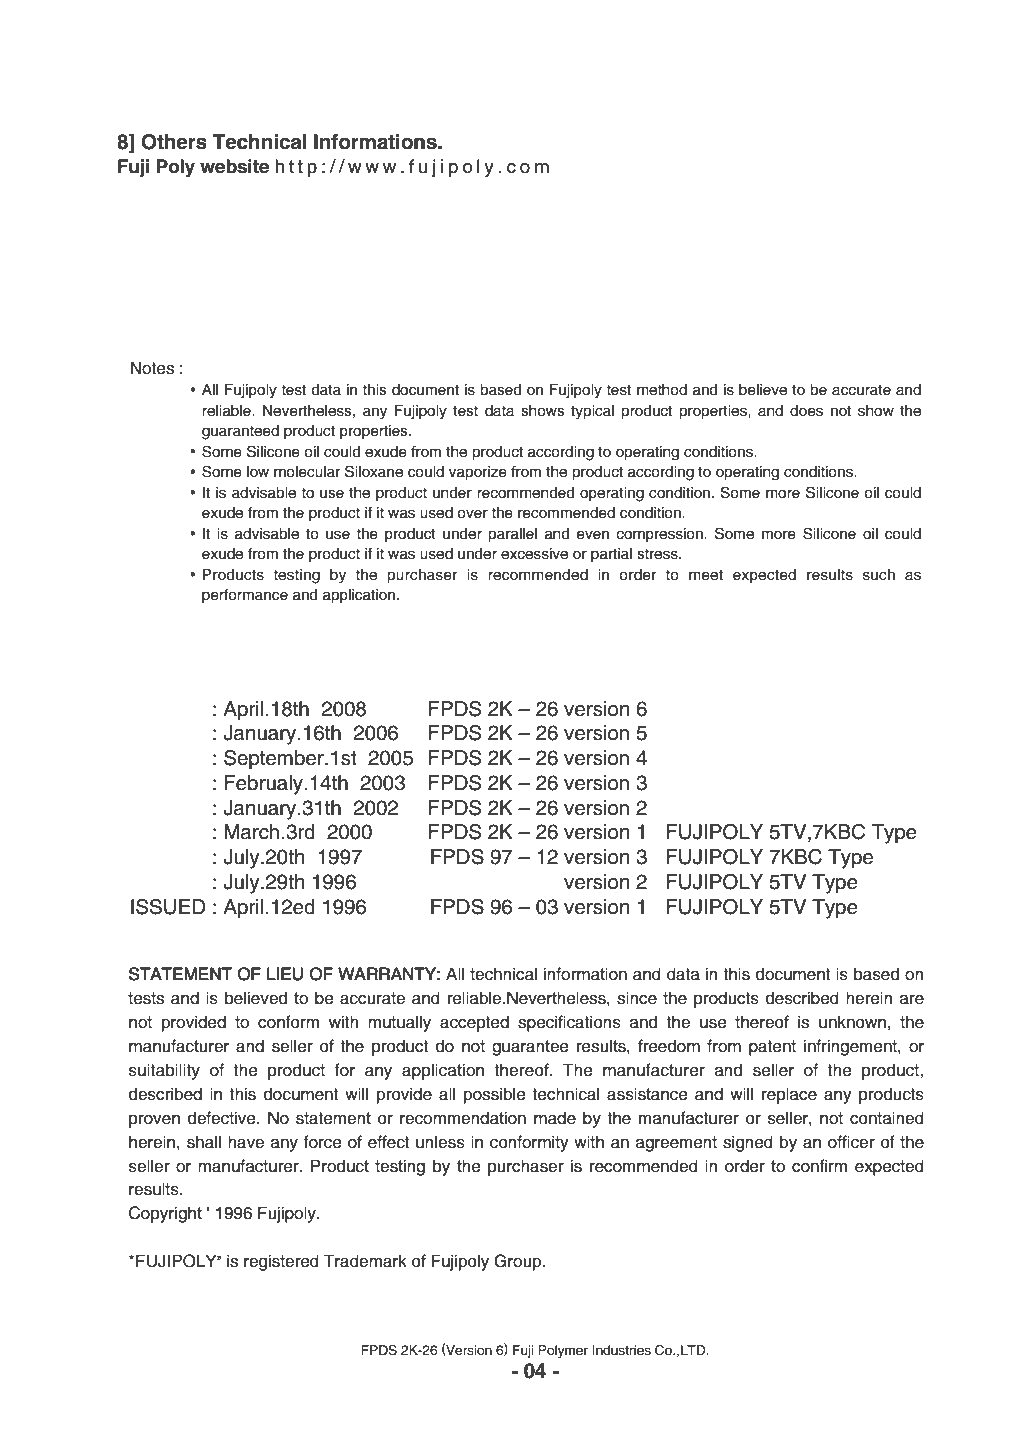 The width and height of the screenshot is (1017, 1439). Describe the element at coordinates (223, 1118) in the screenshot. I see `defective` at that location.
